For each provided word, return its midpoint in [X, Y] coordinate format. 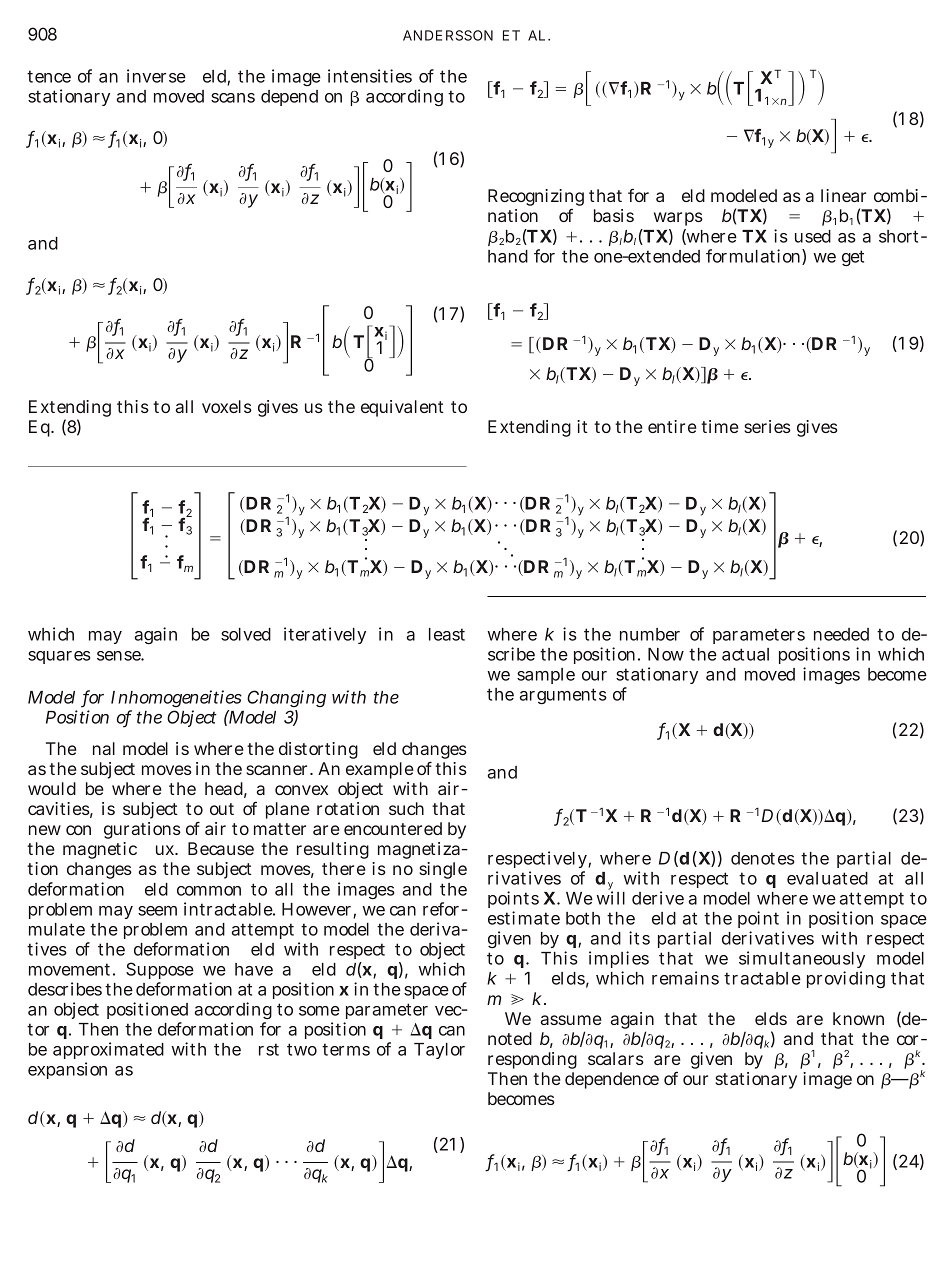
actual [745, 654]
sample [546, 676]
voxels [227, 406]
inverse [156, 76]
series [767, 426]
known [858, 1018]
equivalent [402, 408]
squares [59, 657]
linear [843, 195]
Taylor [439, 1051]
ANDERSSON [448, 35]
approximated [108, 1052]
